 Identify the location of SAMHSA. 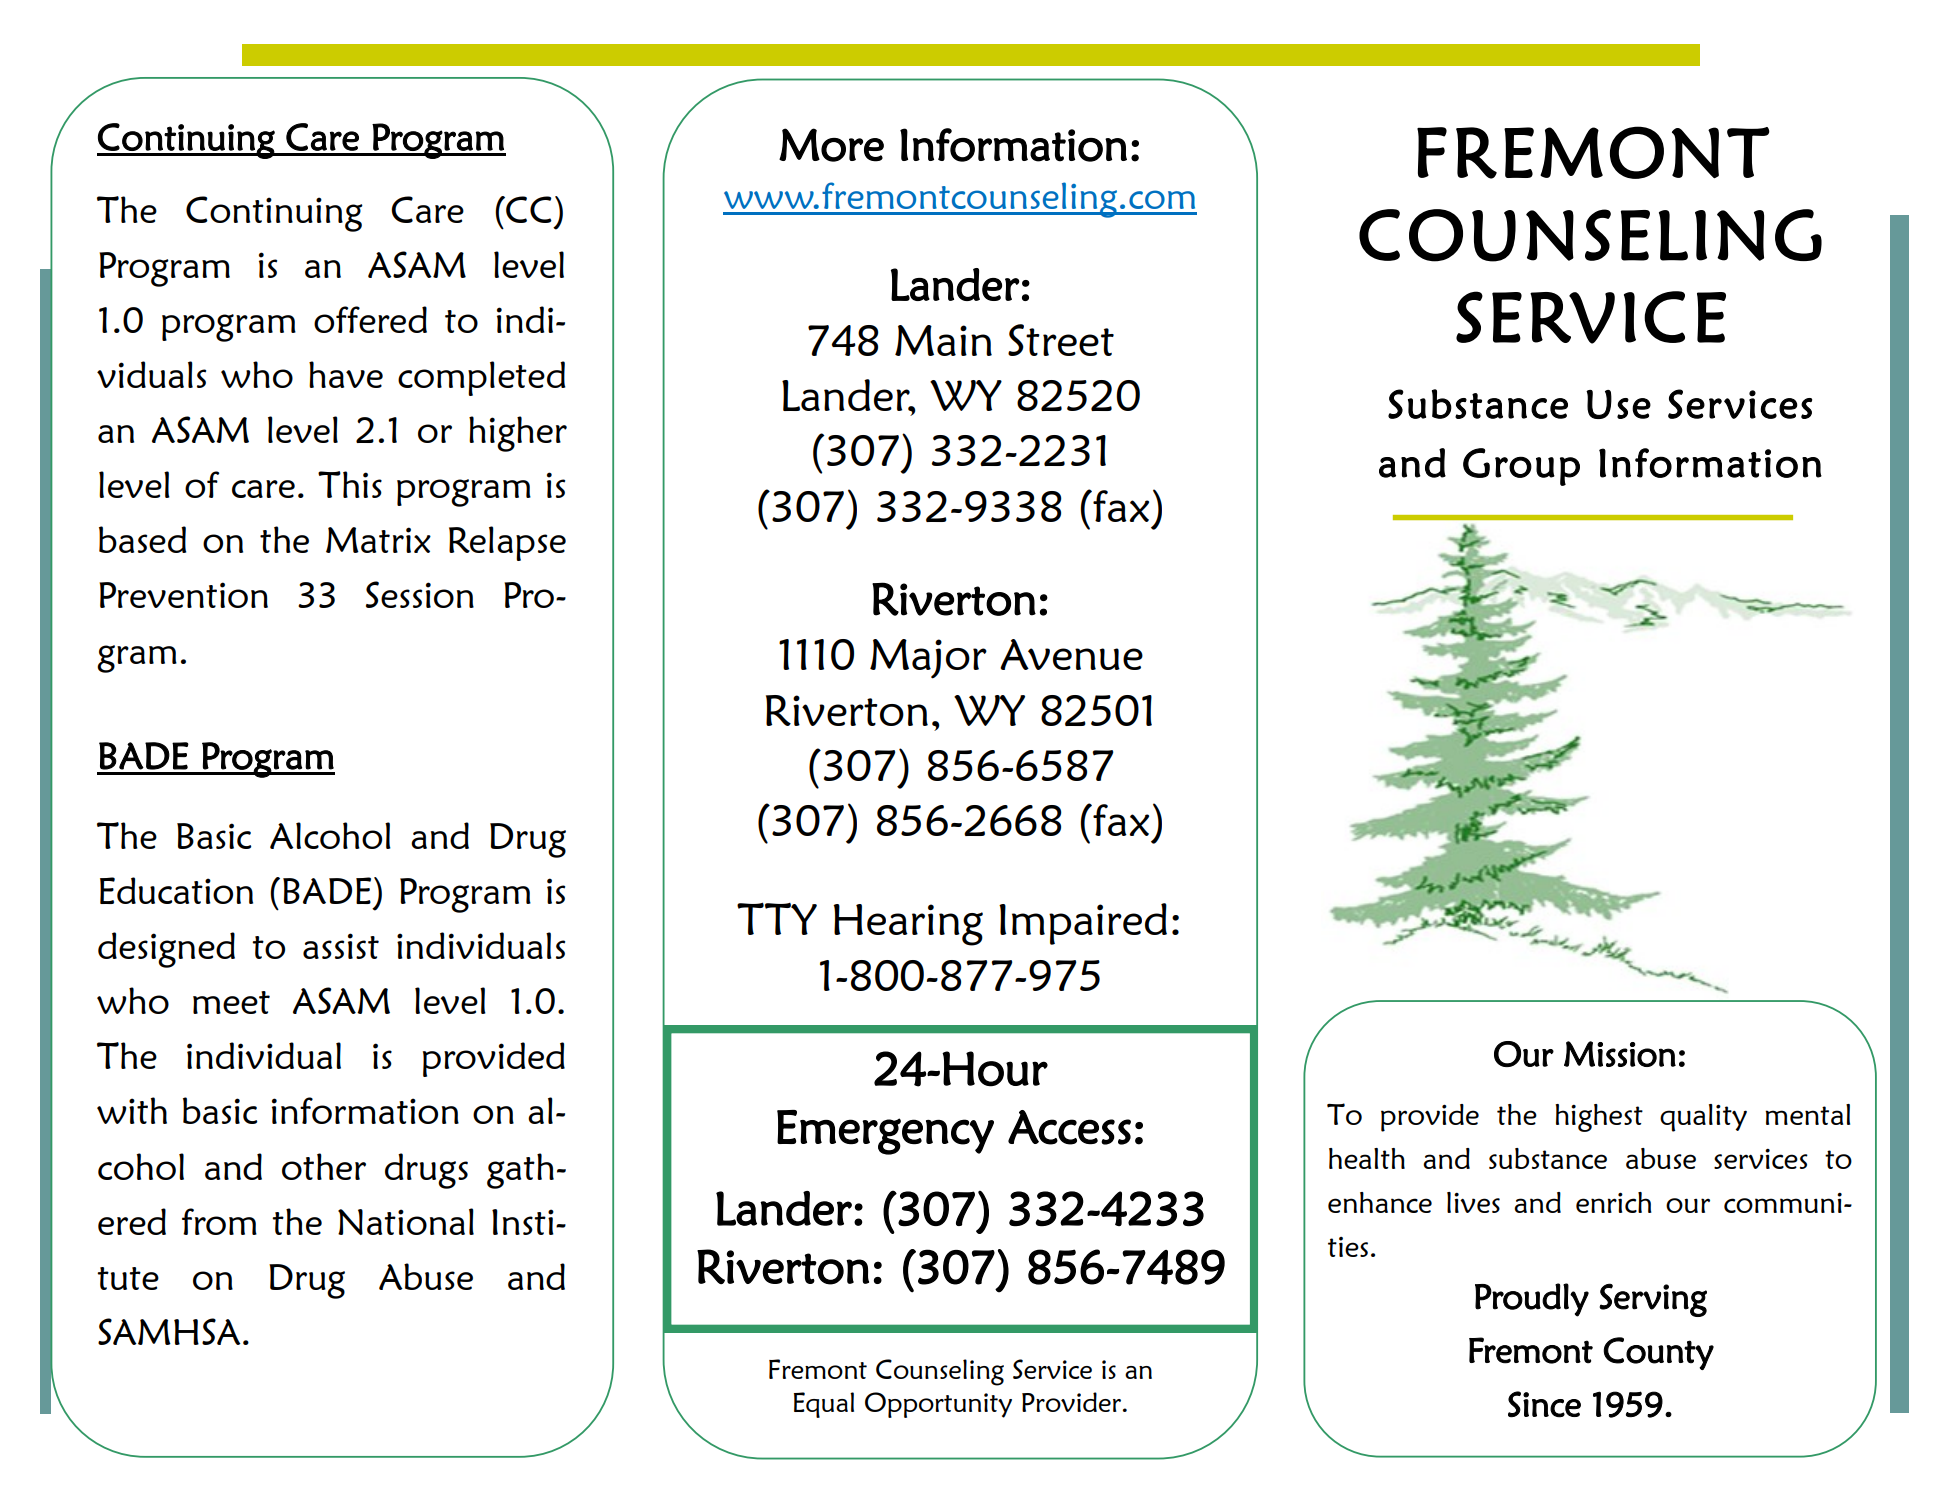
(169, 1331).
